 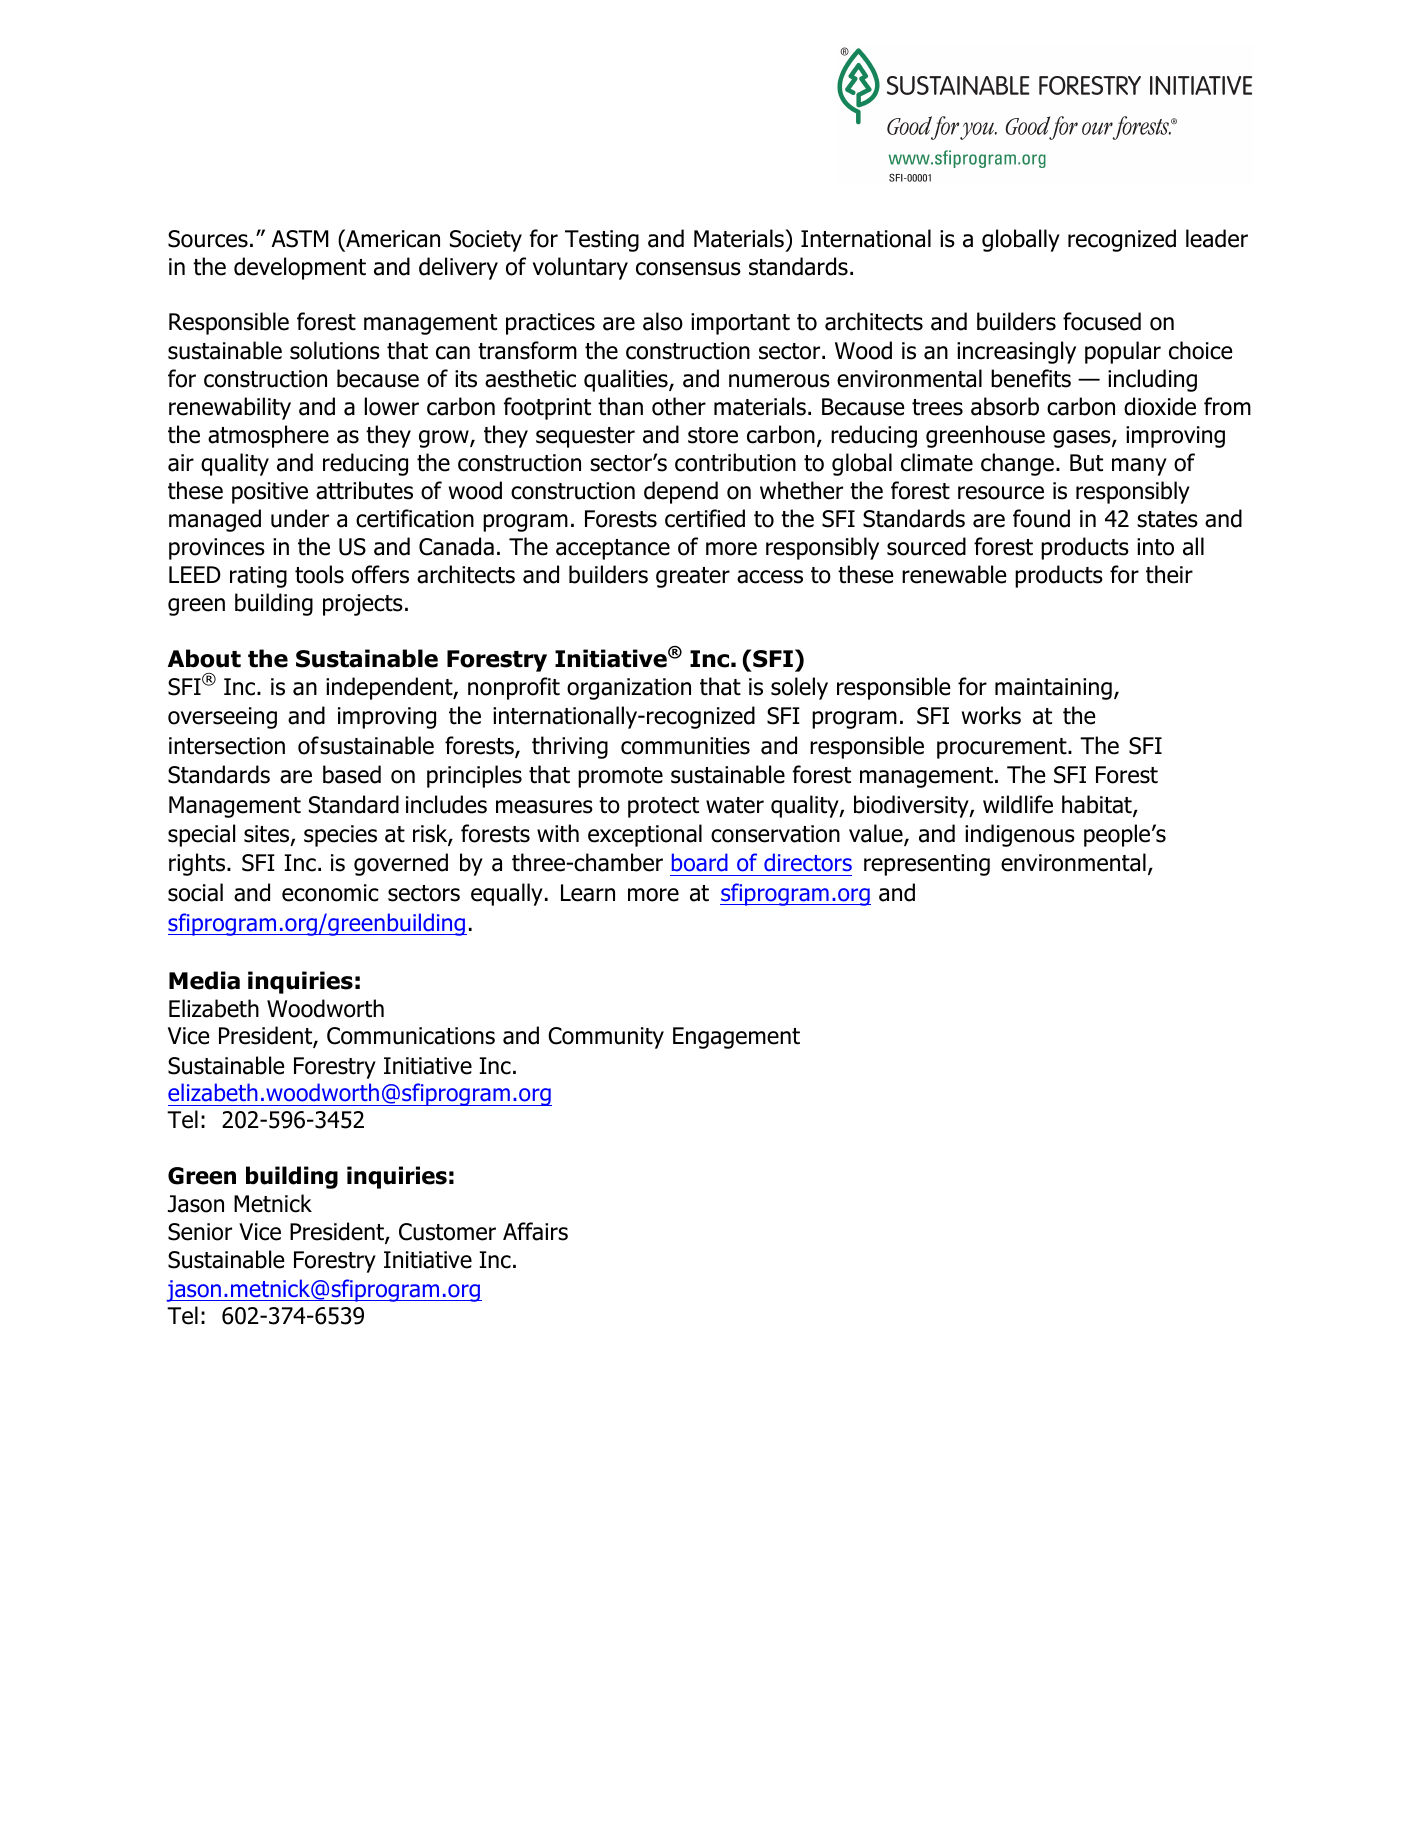 I want to click on Senior, so click(x=200, y=1232).
